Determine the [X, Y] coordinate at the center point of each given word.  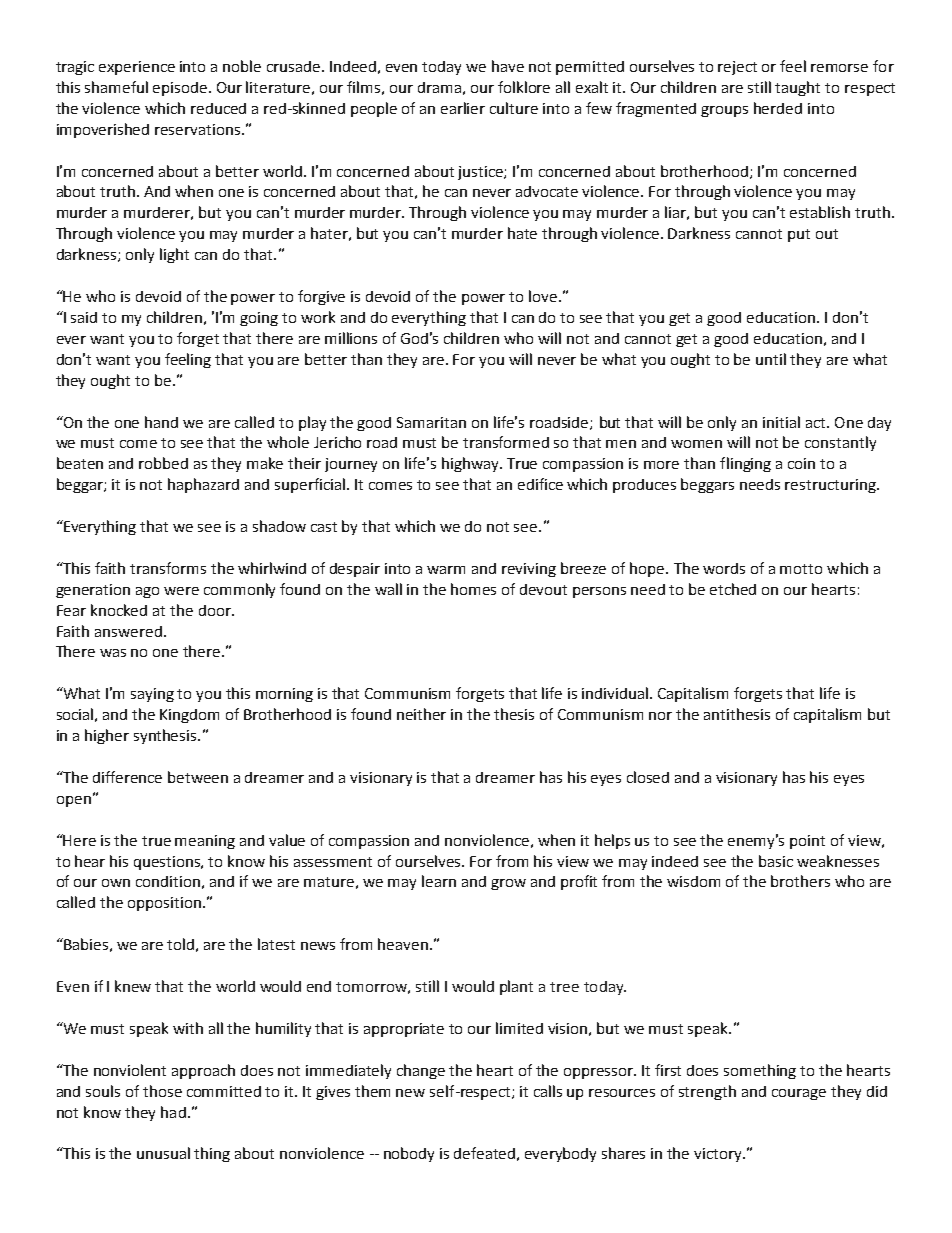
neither [421, 714]
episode [181, 89]
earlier [463, 108]
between [198, 777]
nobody [409, 1154]
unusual [163, 1153]
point [807, 842]
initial [781, 422]
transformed [506, 442]
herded [778, 108]
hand [161, 422]
